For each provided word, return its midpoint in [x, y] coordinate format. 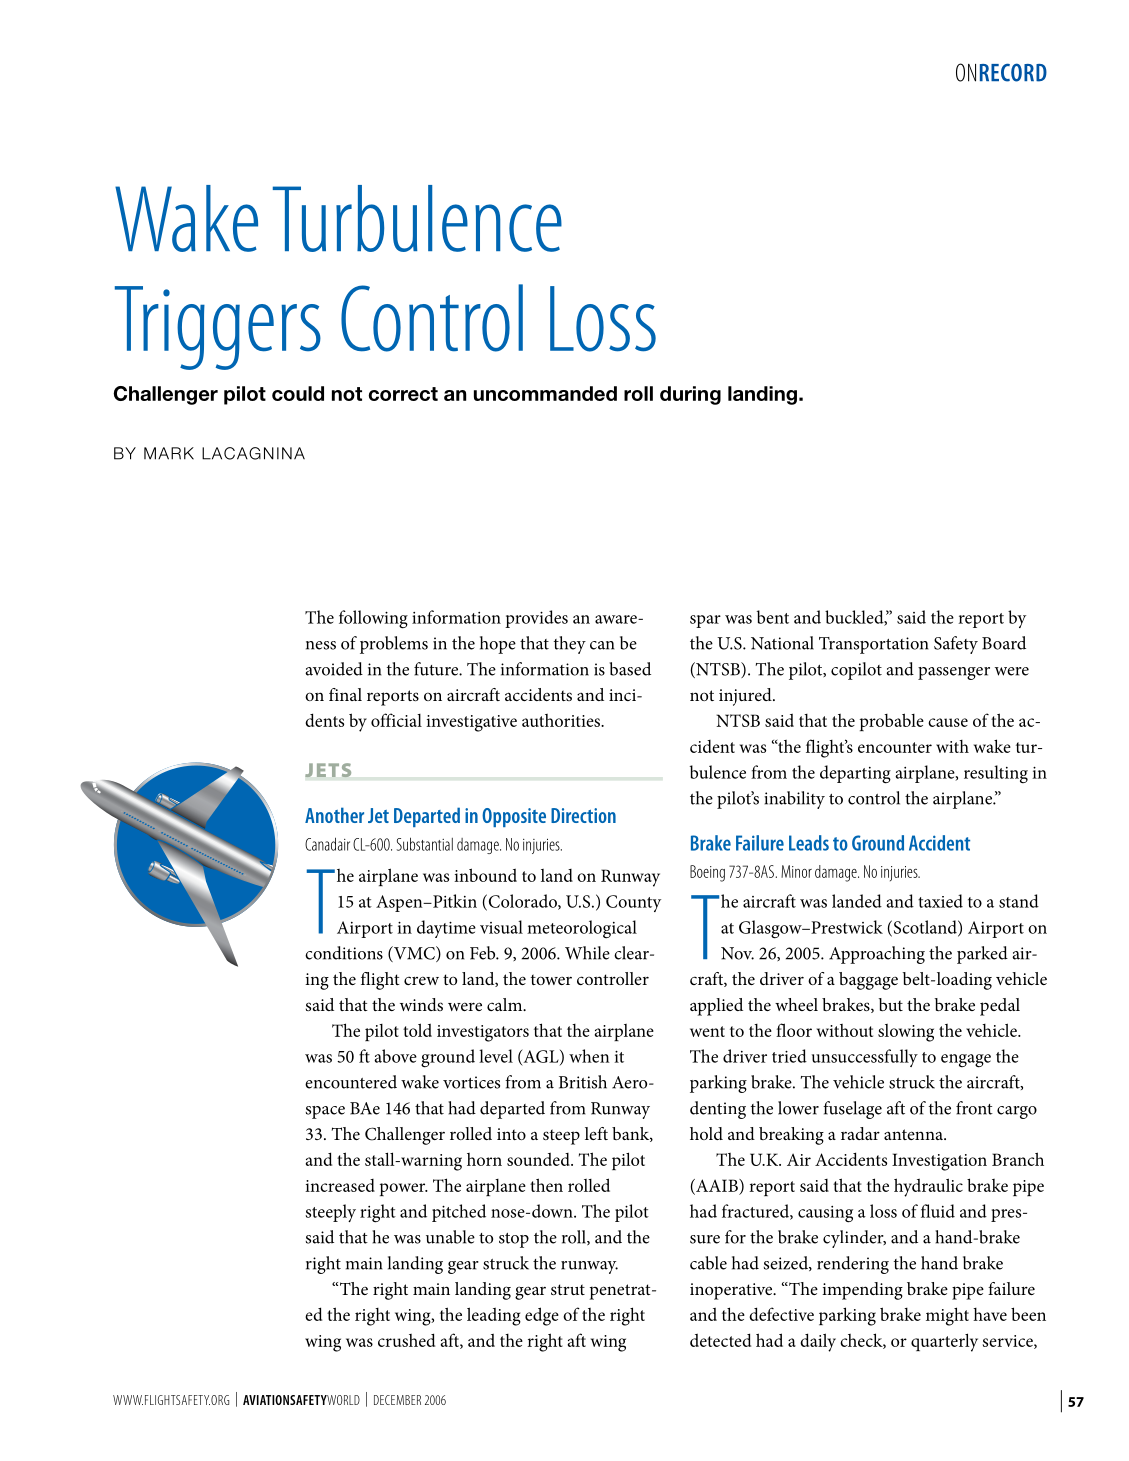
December [397, 1400]
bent [773, 617]
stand [1019, 901]
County [633, 903]
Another [334, 815]
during [690, 395]
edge [542, 1316]
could [298, 393]
